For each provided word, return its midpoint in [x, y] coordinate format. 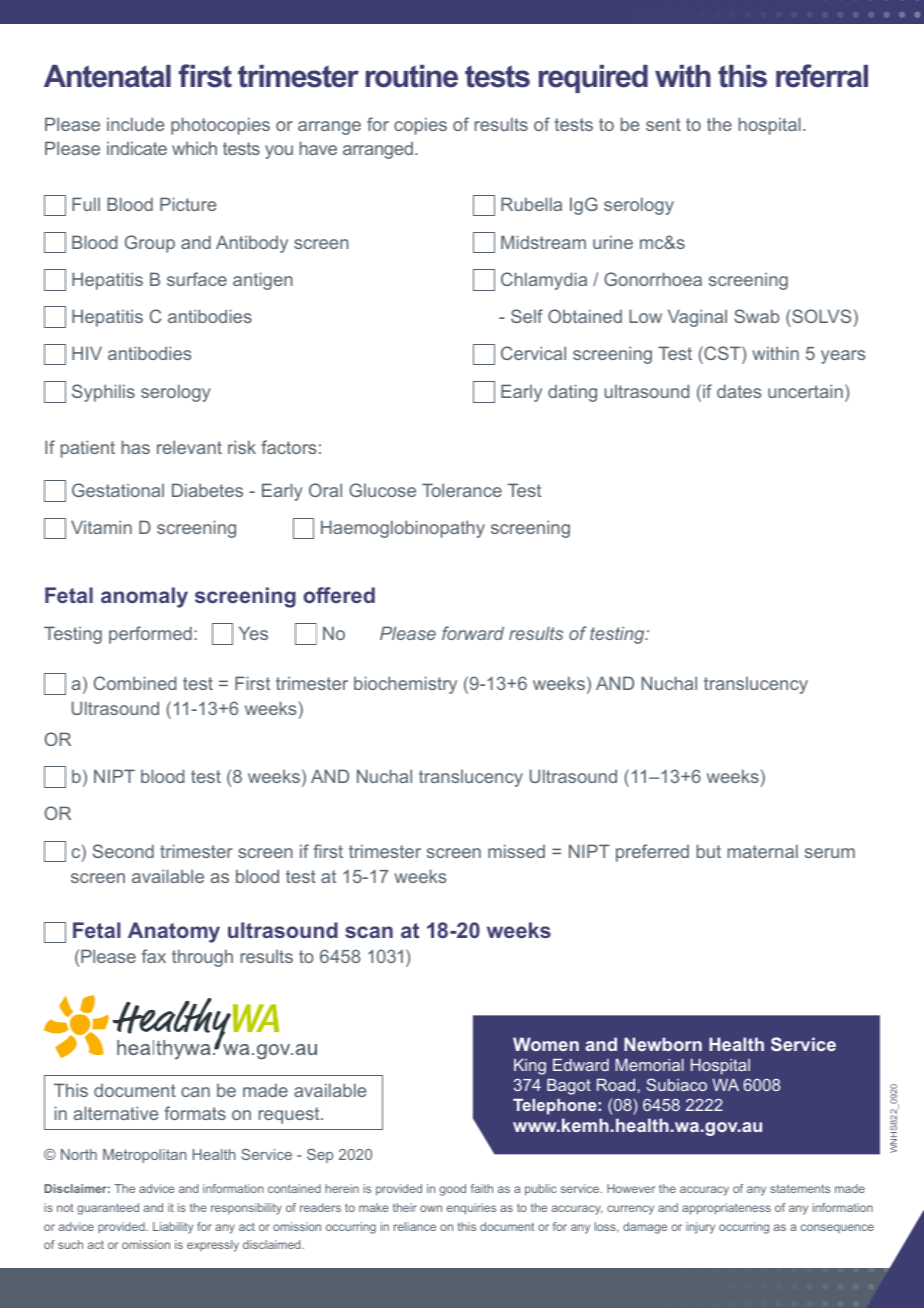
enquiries [471, 1209]
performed [150, 635]
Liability [173, 1228]
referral [822, 76]
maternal [763, 851]
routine [412, 76]
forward [473, 633]
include [135, 124]
